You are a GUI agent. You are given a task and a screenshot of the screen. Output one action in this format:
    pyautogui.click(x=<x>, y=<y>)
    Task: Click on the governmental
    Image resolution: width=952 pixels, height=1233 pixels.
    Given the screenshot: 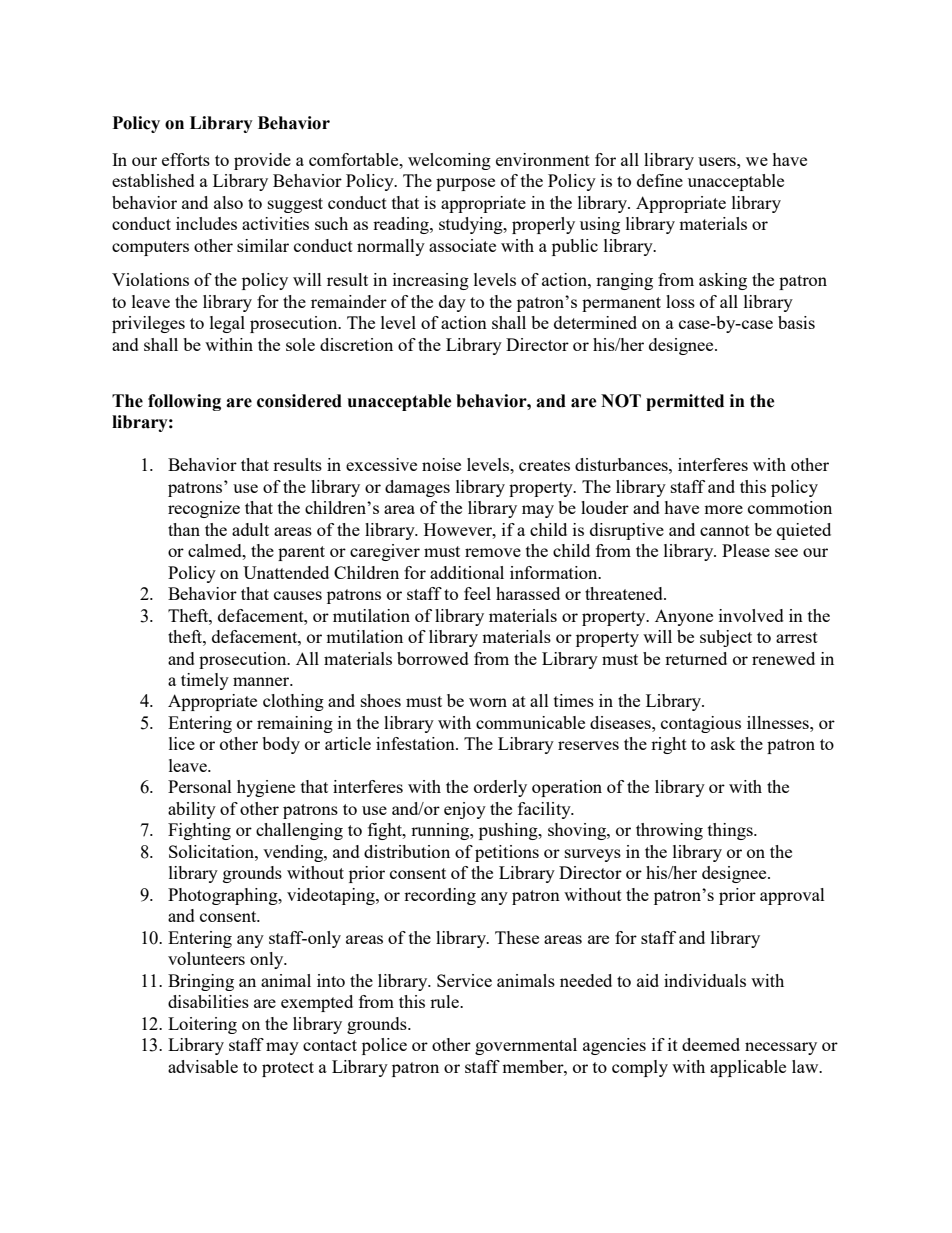 What is the action you would take?
    pyautogui.click(x=526, y=1046)
